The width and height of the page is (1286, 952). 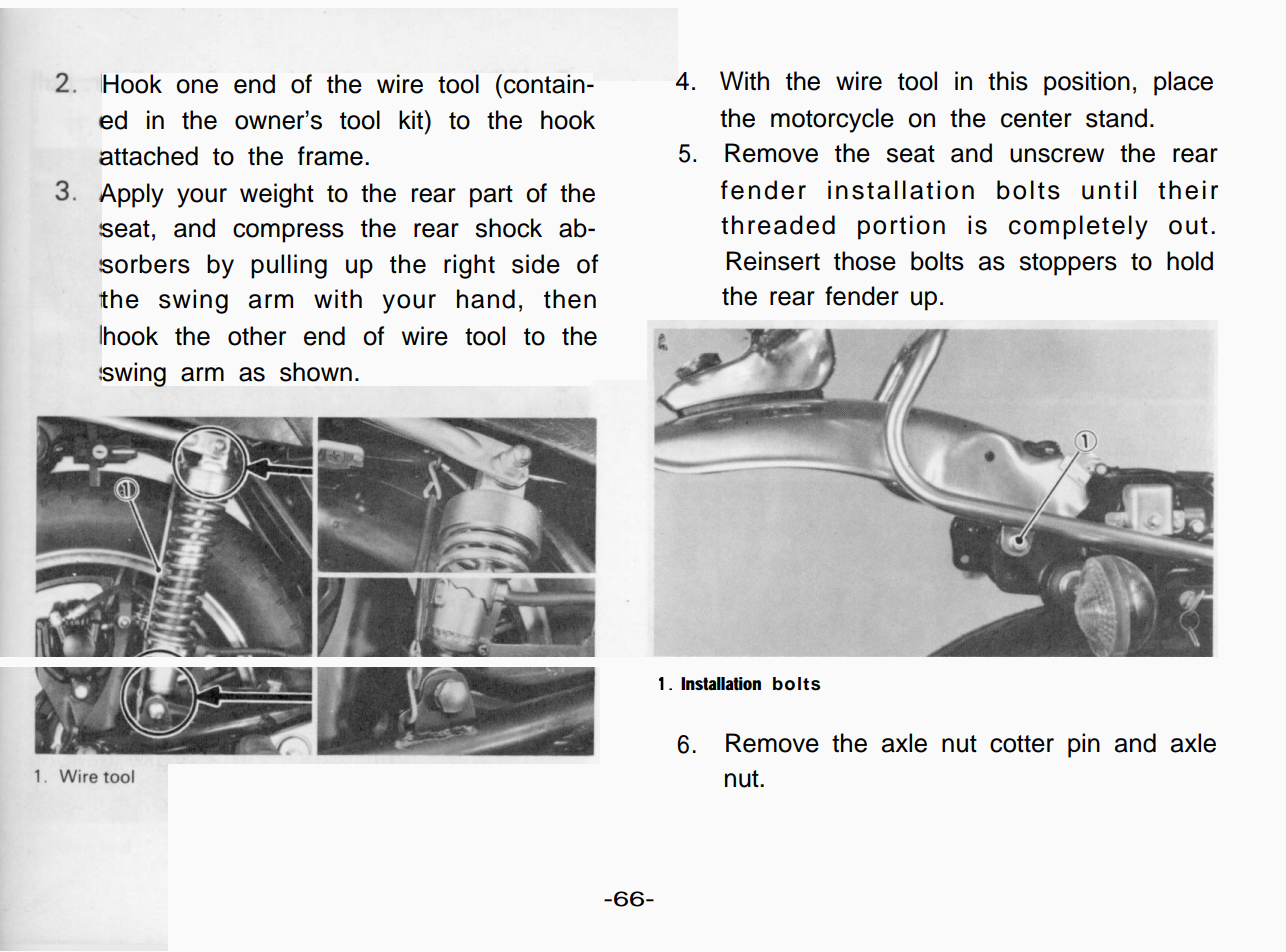 What do you see at coordinates (1022, 744) in the page?
I see `cotter` at bounding box center [1022, 744].
